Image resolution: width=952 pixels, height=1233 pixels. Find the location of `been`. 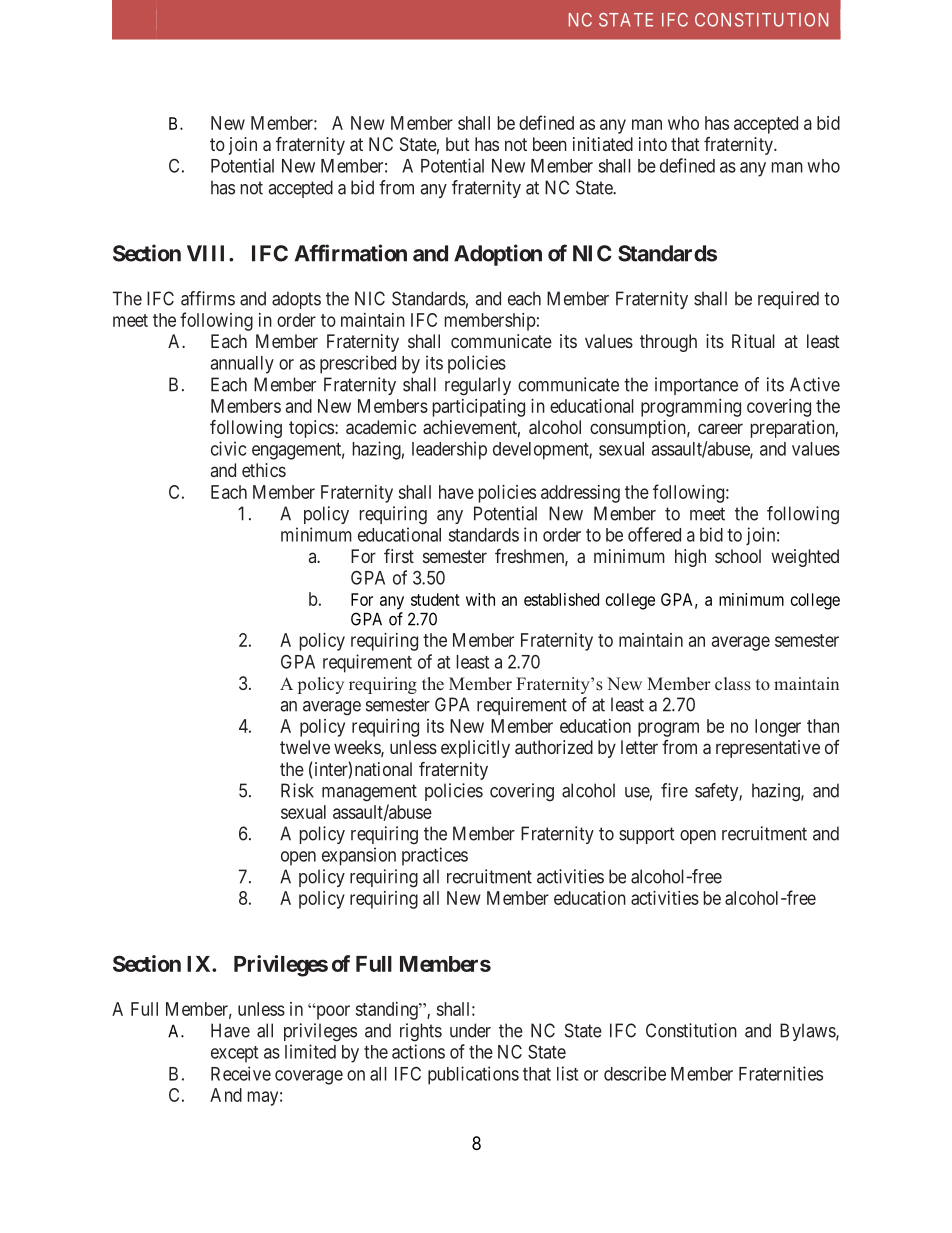

been is located at coordinates (550, 144).
